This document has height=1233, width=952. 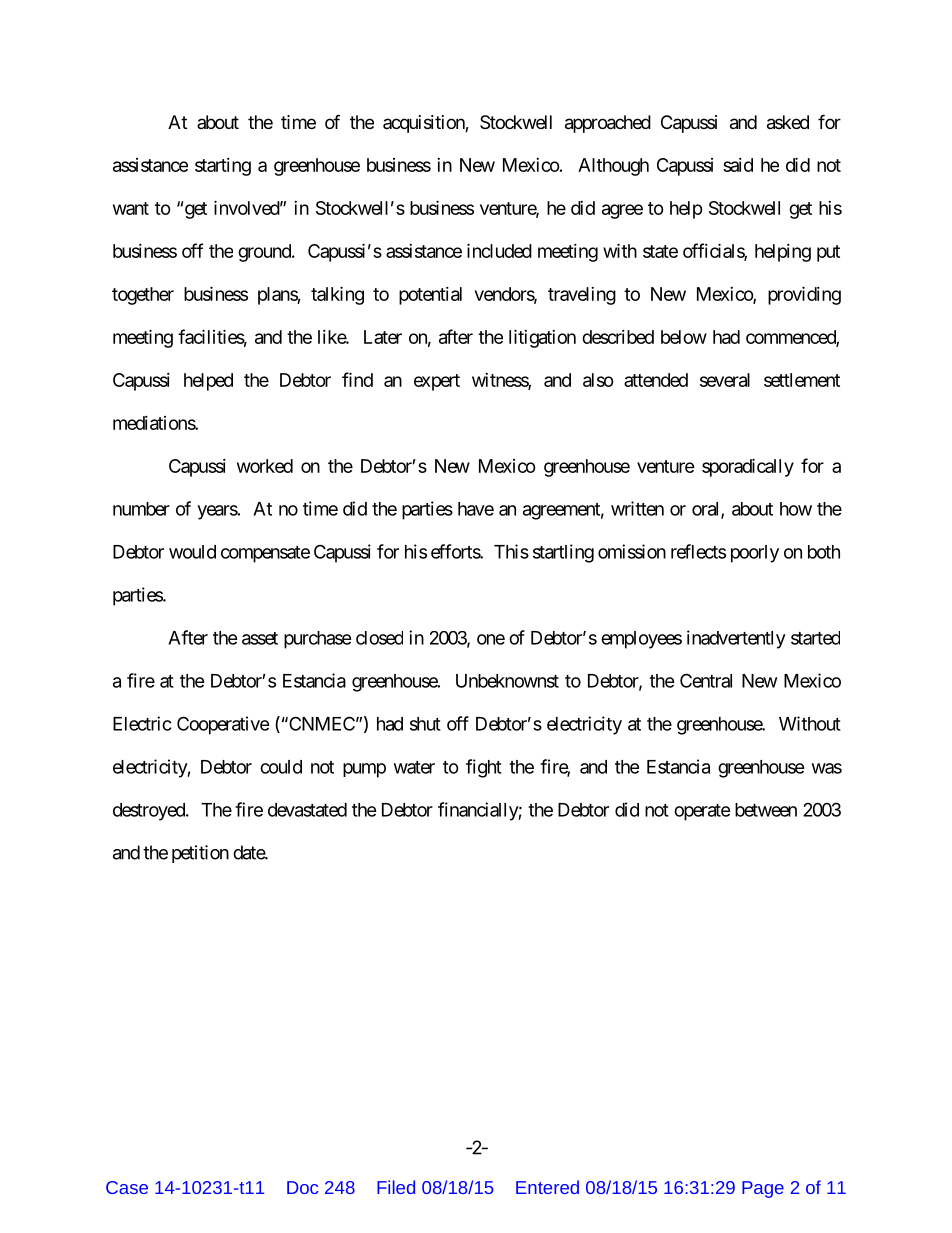 I want to click on Page, so click(x=763, y=1189).
